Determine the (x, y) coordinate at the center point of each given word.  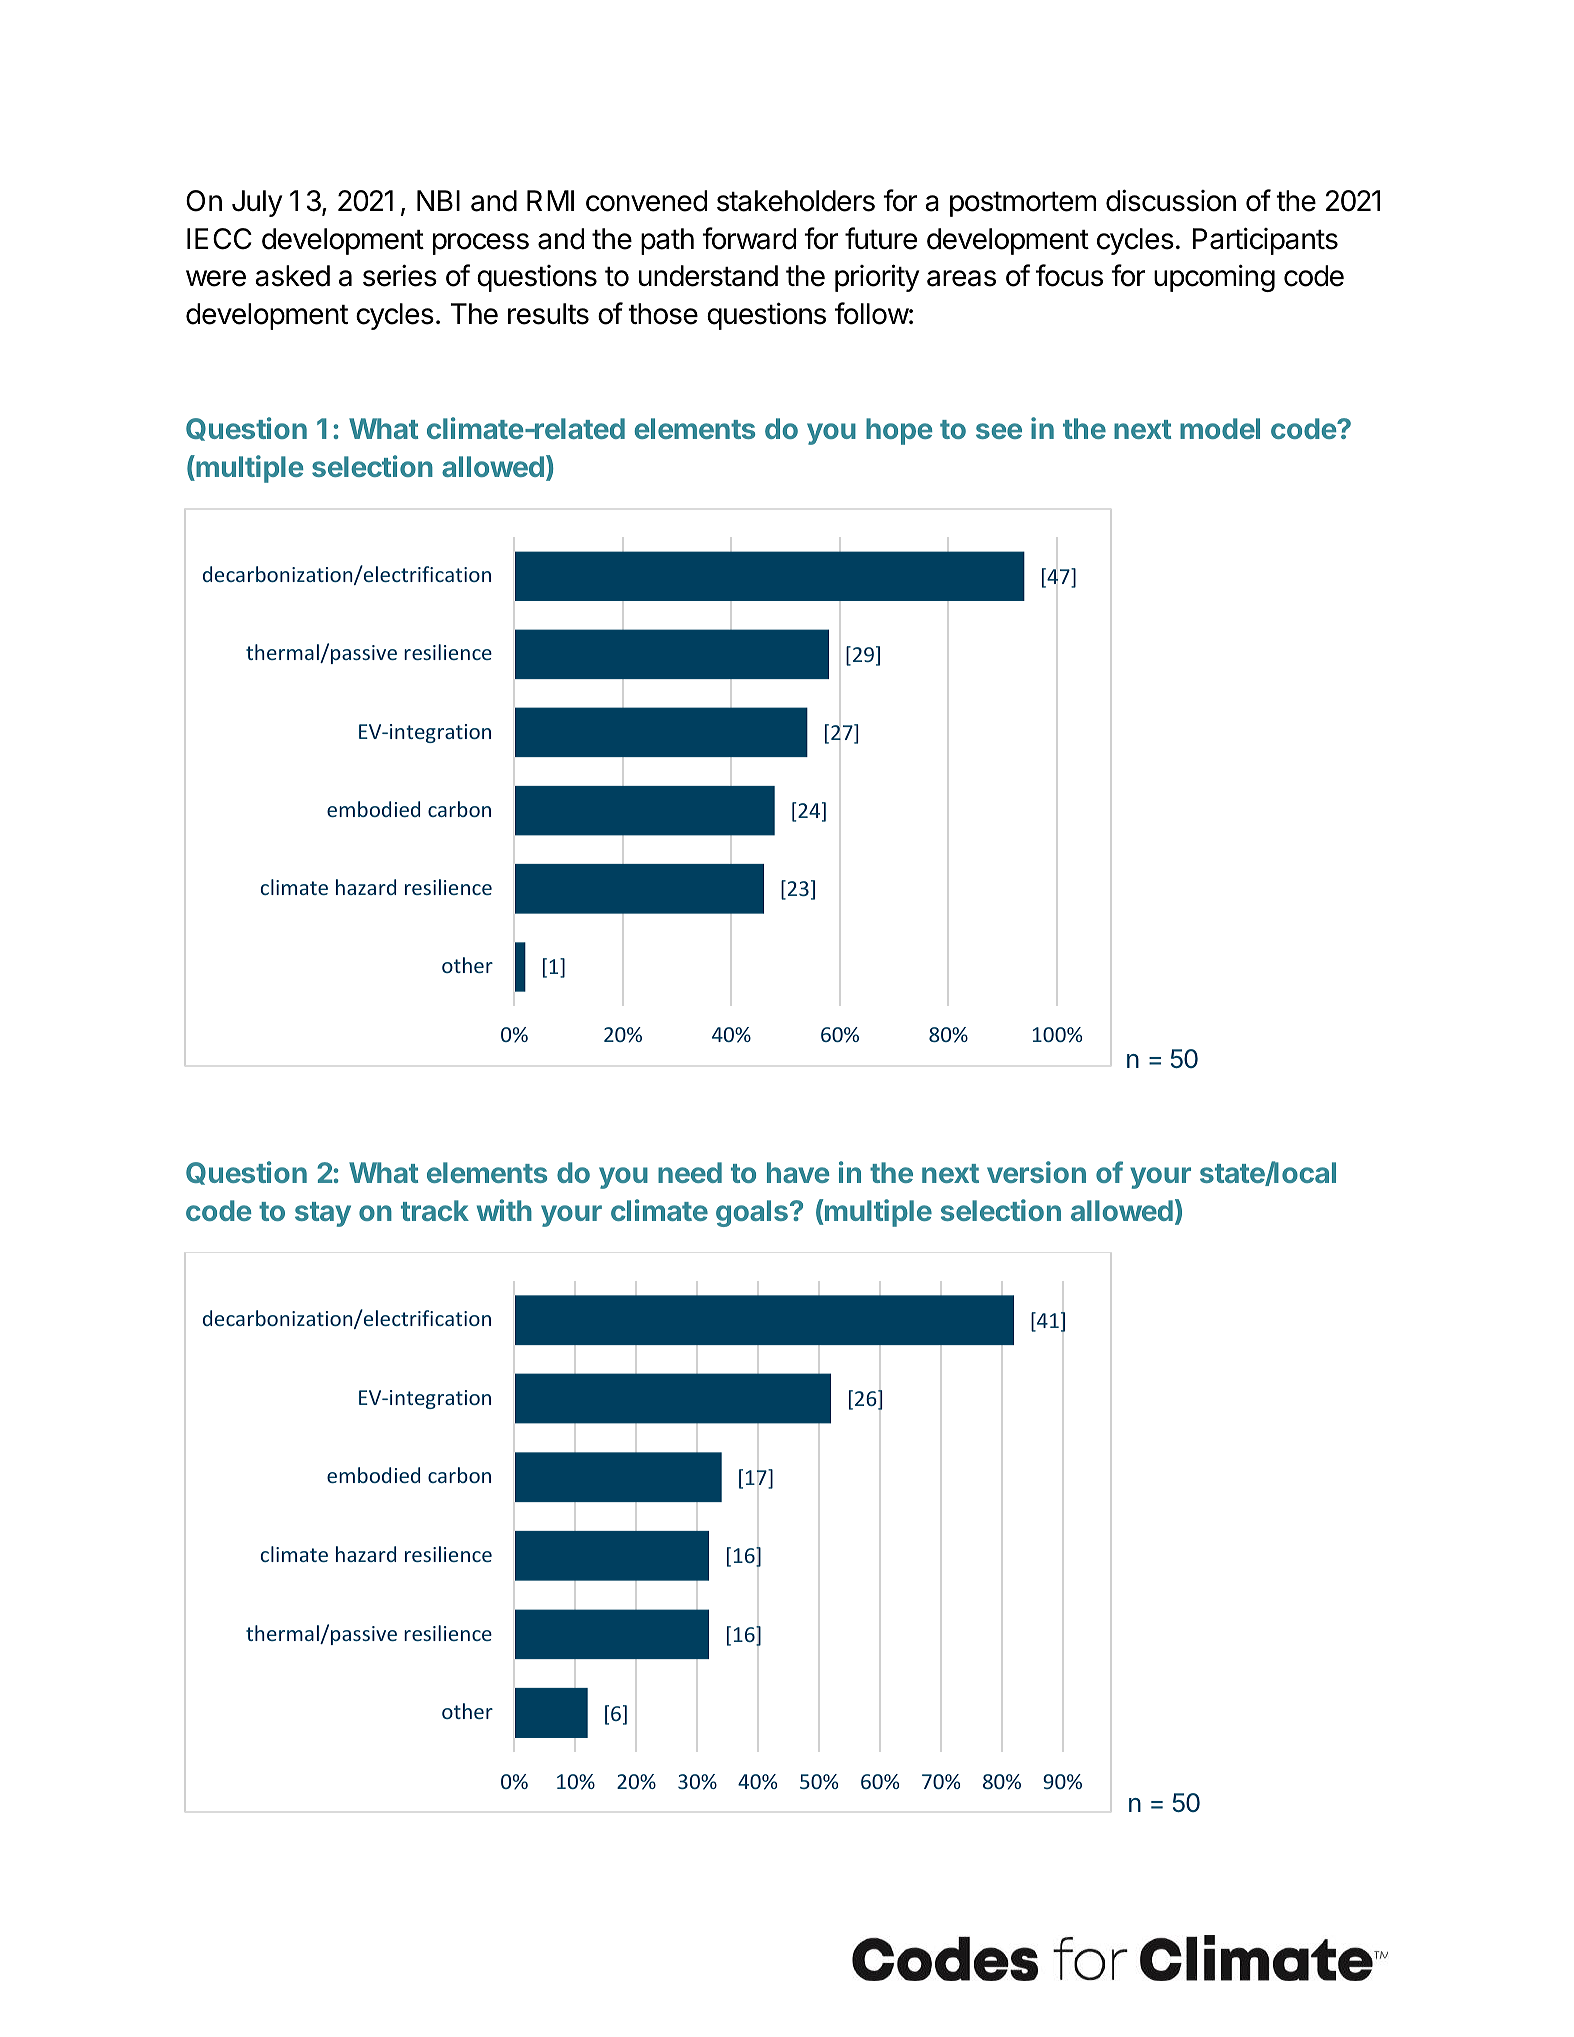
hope (899, 431)
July (257, 203)
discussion (1171, 200)
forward (749, 238)
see (999, 431)
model (1220, 428)
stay (323, 1214)
